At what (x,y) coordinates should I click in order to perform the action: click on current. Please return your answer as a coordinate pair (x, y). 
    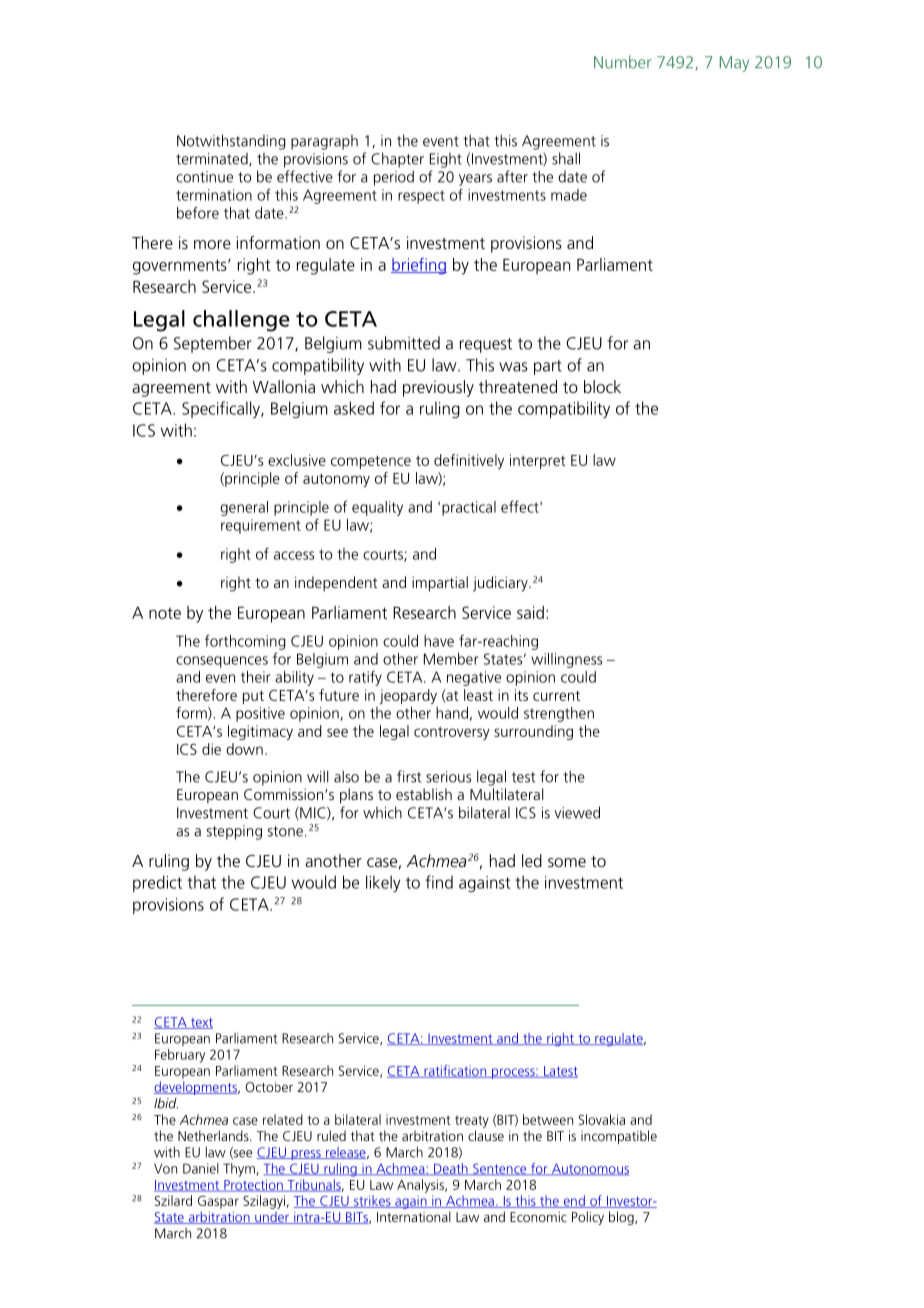
    Looking at the image, I should click on (556, 696).
